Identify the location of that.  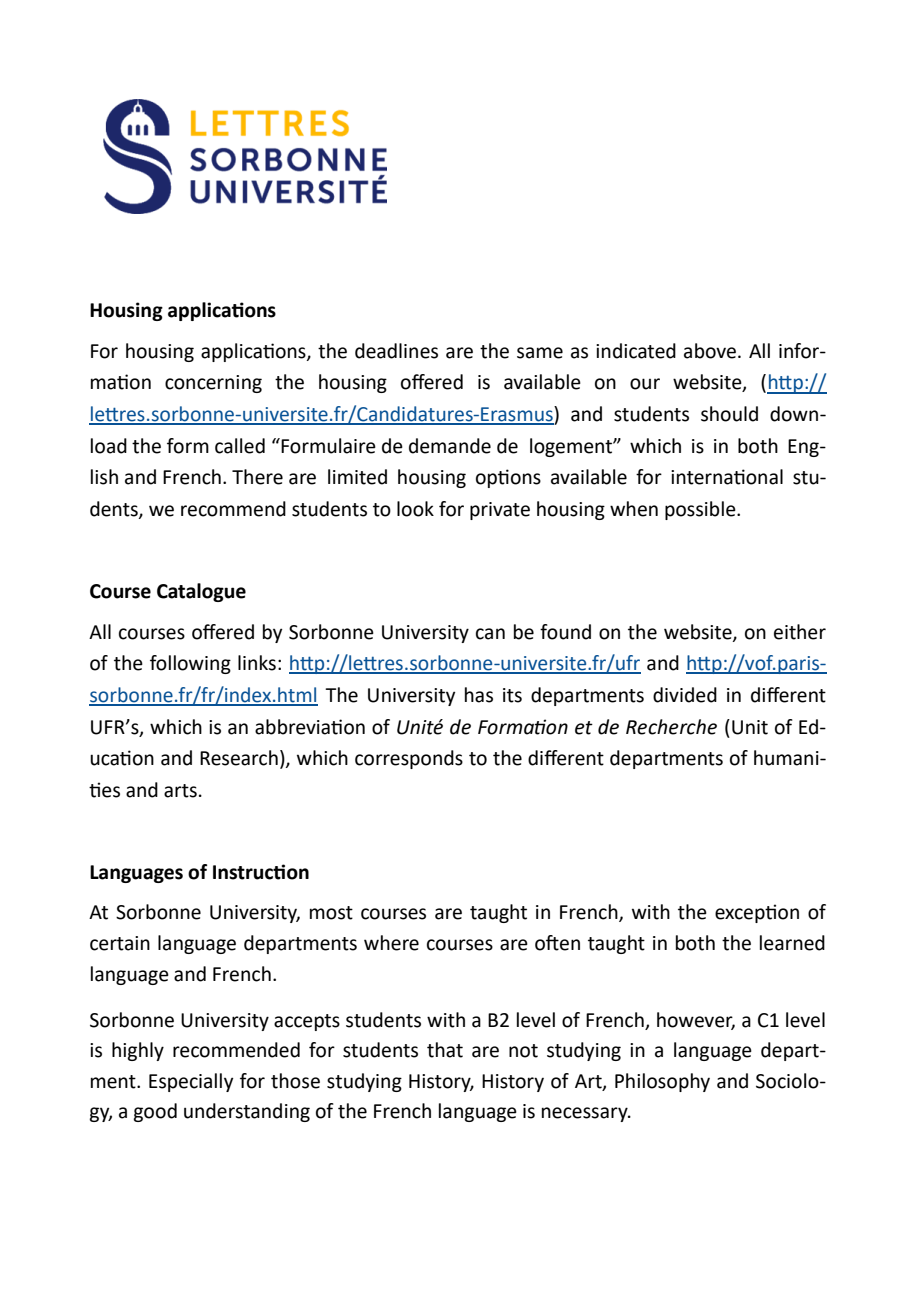
(445, 1050).
